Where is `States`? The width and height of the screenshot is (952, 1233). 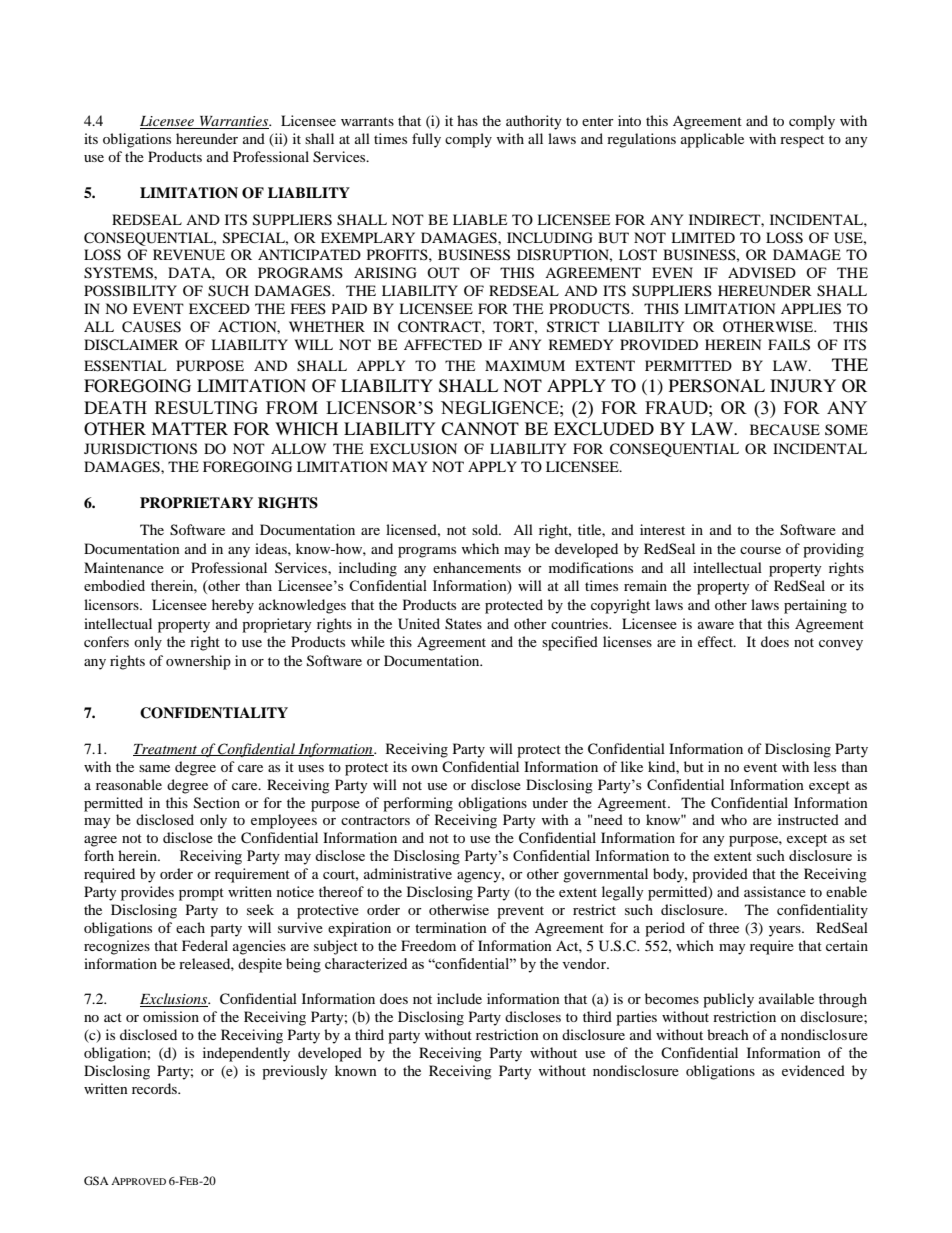 States is located at coordinates (463, 624).
